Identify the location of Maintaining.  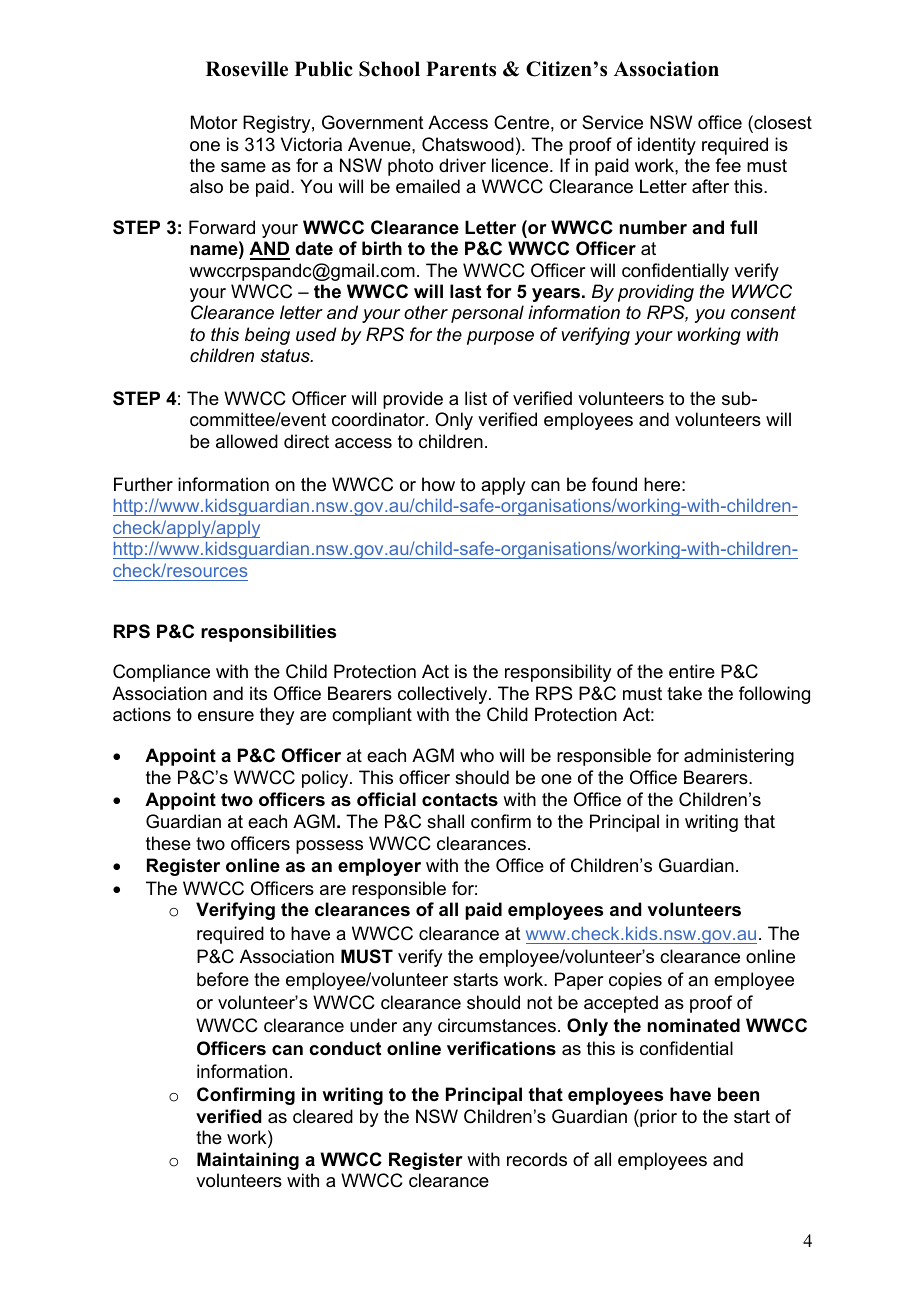
(248, 1161).
